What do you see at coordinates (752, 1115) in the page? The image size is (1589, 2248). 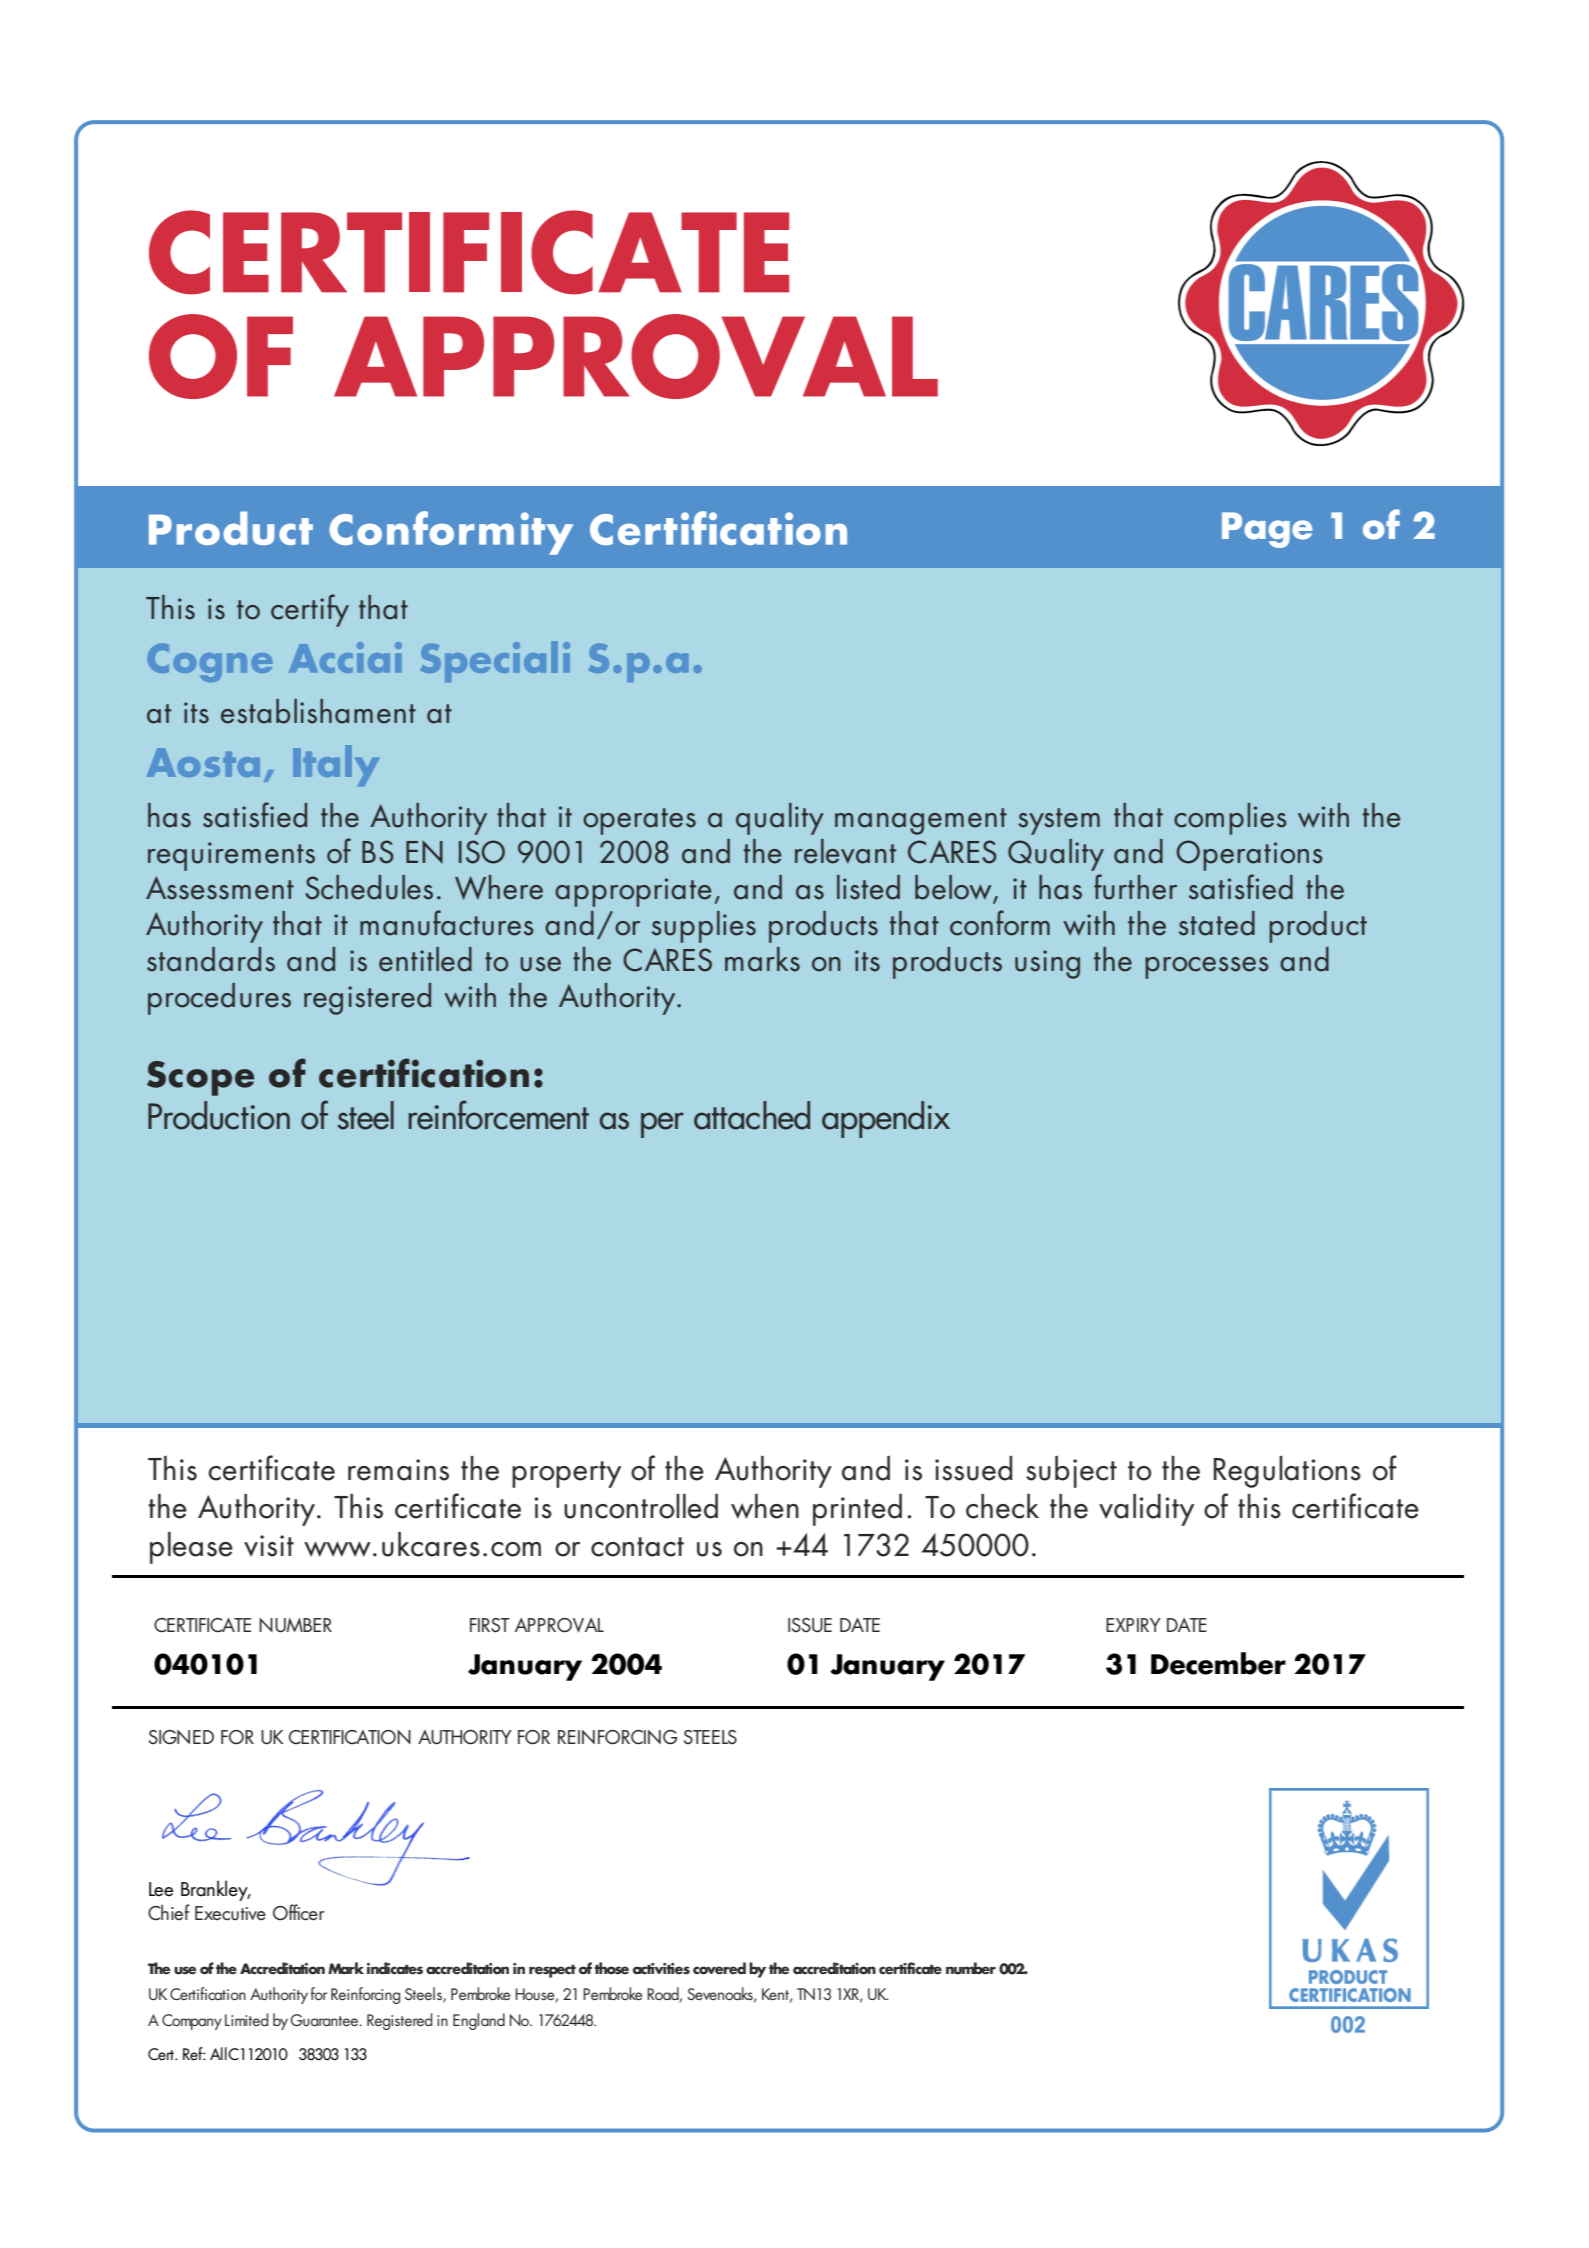 I see `attached` at bounding box center [752, 1115].
